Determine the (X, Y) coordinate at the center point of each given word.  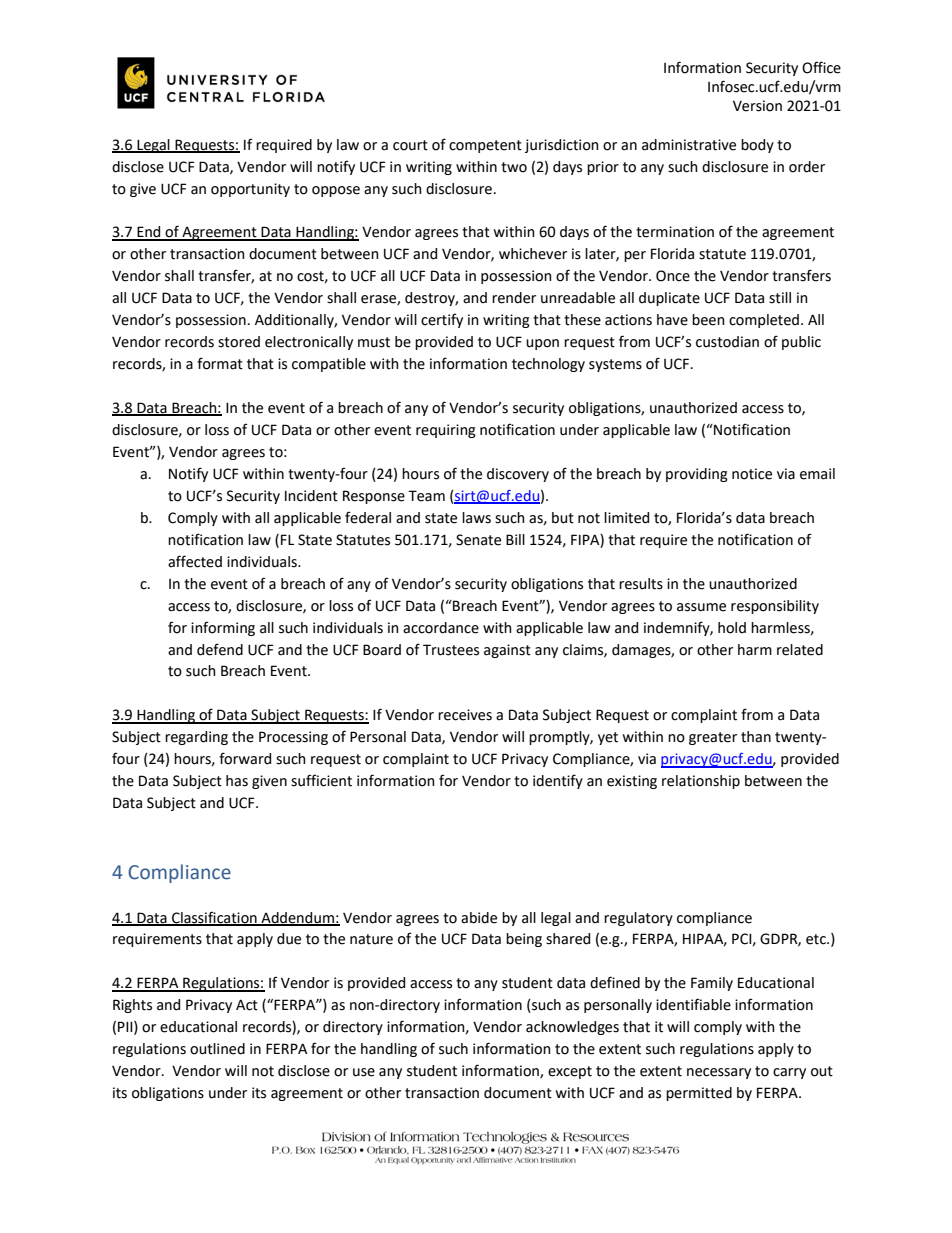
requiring (446, 431)
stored (239, 342)
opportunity (250, 190)
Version (757, 106)
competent (485, 146)
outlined (217, 1049)
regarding (196, 738)
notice (752, 474)
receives (465, 715)
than (756, 737)
